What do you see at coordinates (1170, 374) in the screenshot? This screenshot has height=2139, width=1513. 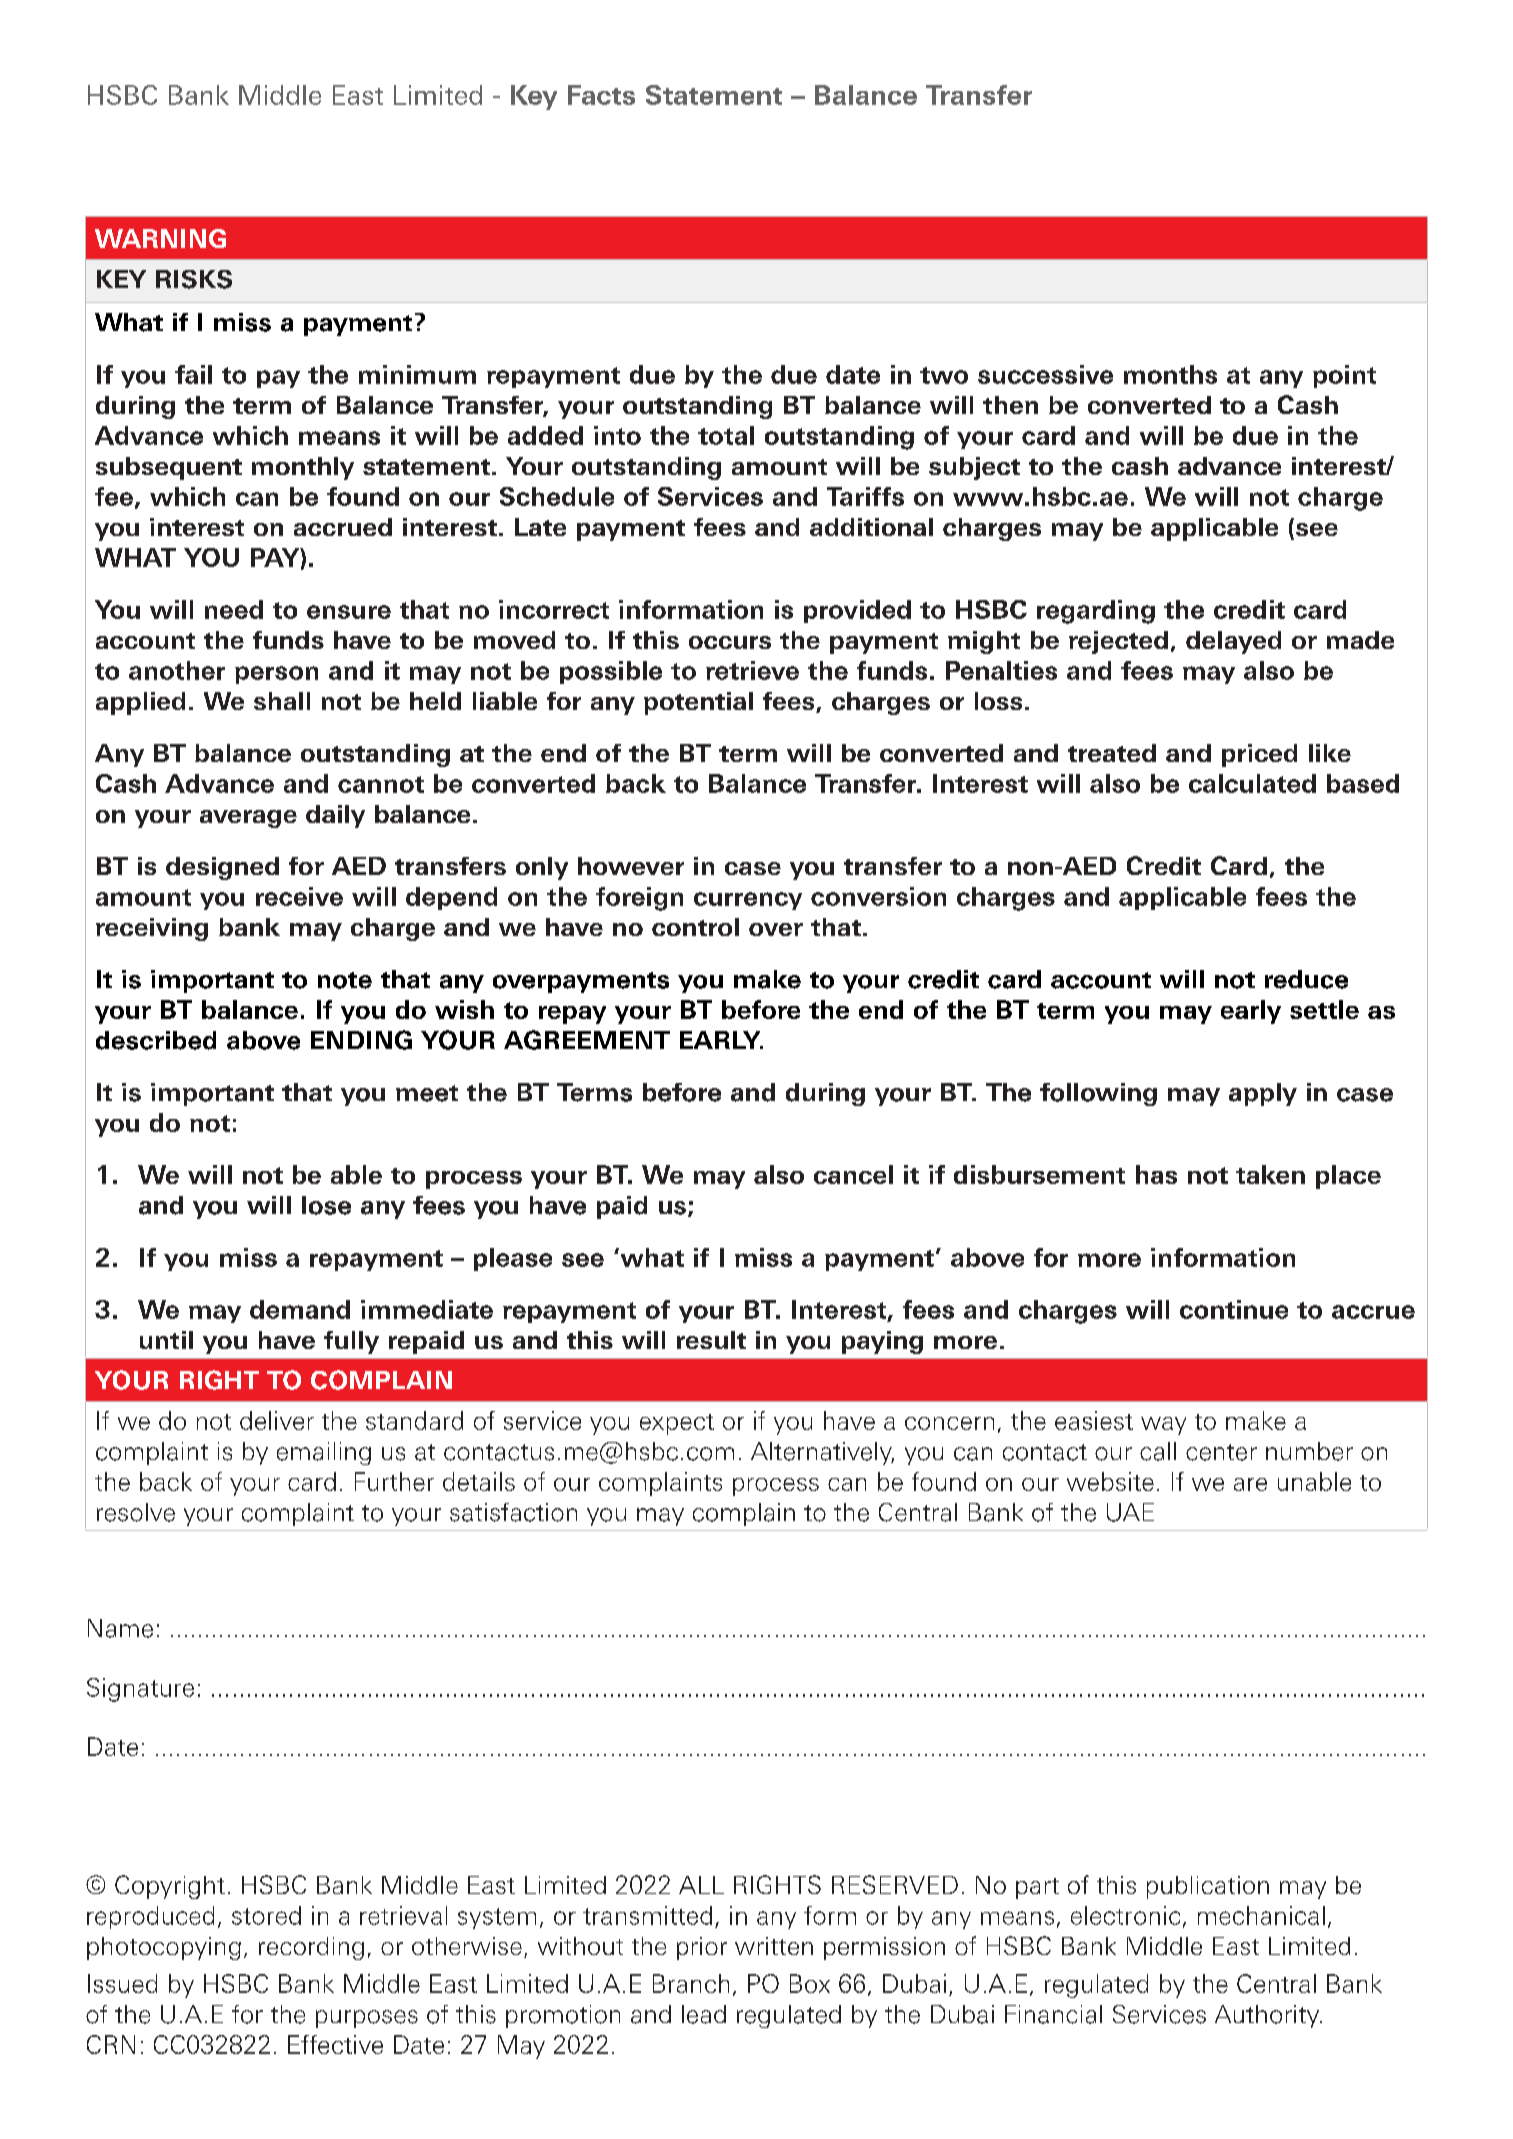 I see `months` at bounding box center [1170, 374].
